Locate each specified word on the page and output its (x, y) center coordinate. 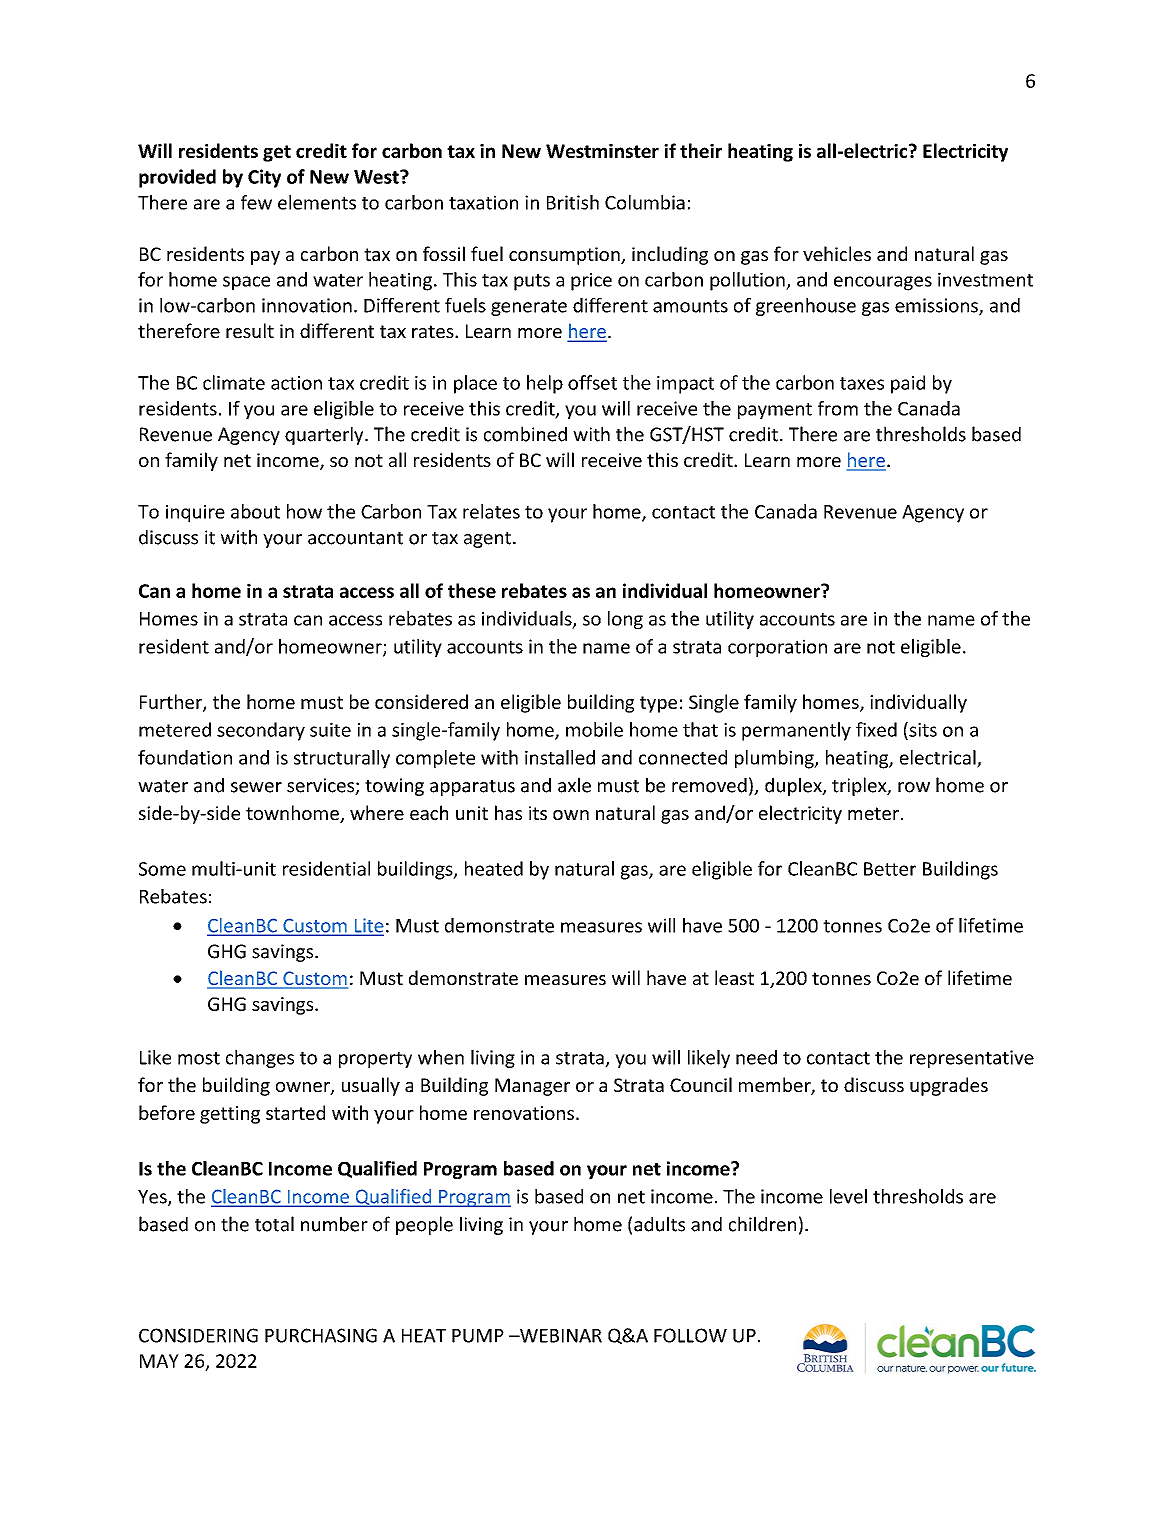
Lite (368, 926)
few (256, 202)
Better (890, 869)
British (573, 202)
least (734, 977)
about (255, 511)
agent (487, 539)
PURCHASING (321, 1335)
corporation (777, 648)
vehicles (837, 253)
